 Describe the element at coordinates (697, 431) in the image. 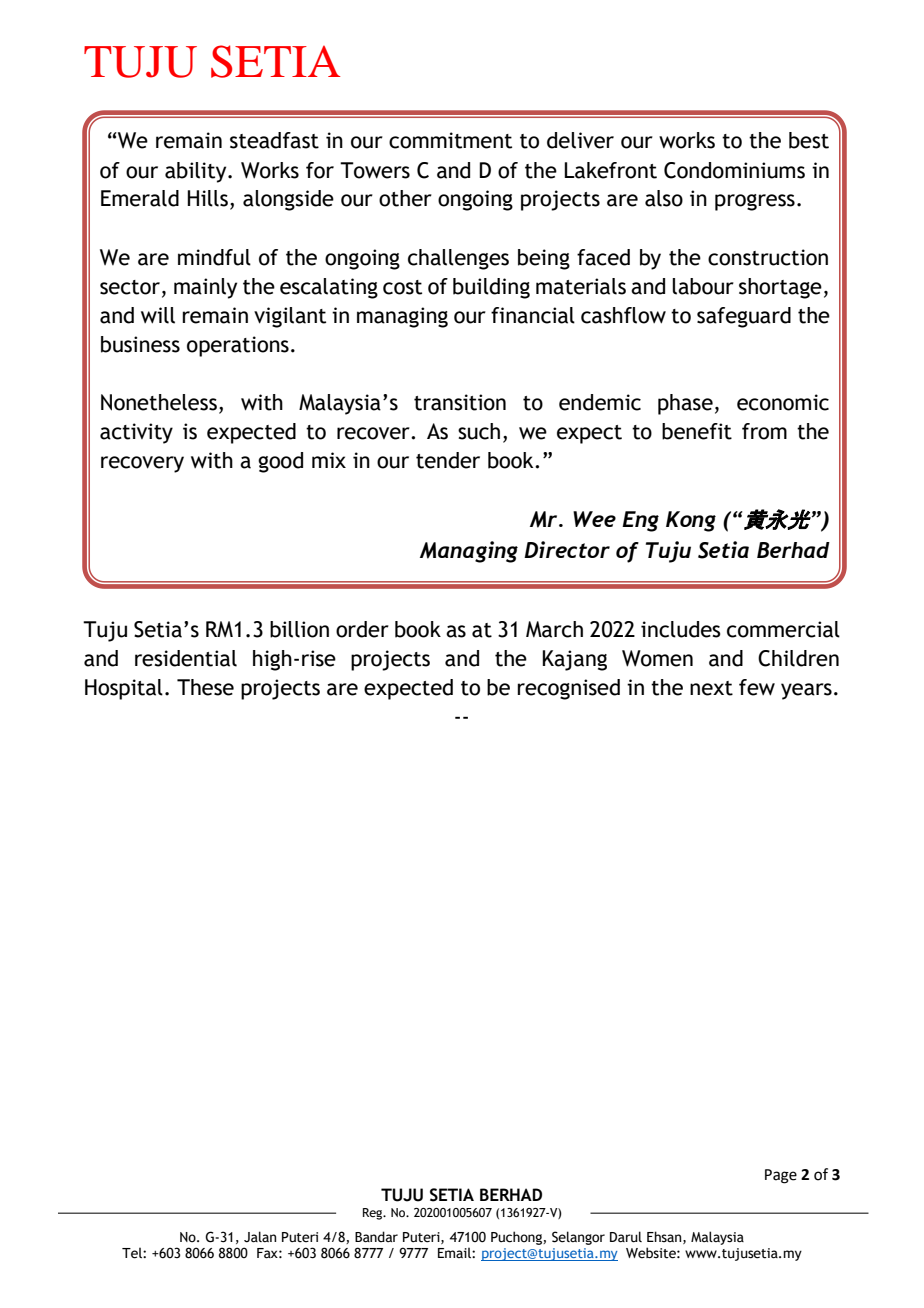

I see `benefit` at that location.
